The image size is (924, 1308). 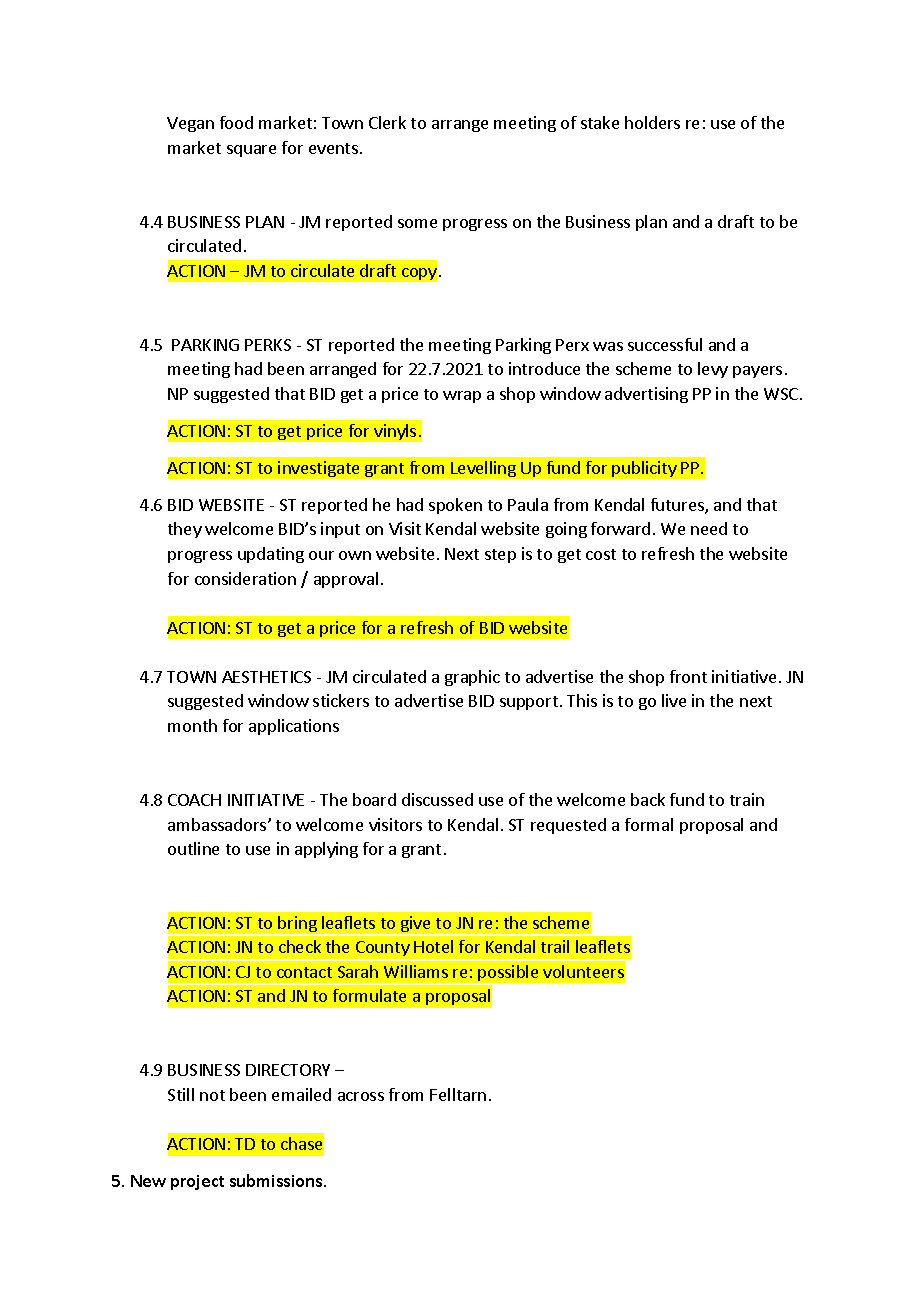 What do you see at coordinates (193, 848) in the page?
I see `outline` at bounding box center [193, 848].
